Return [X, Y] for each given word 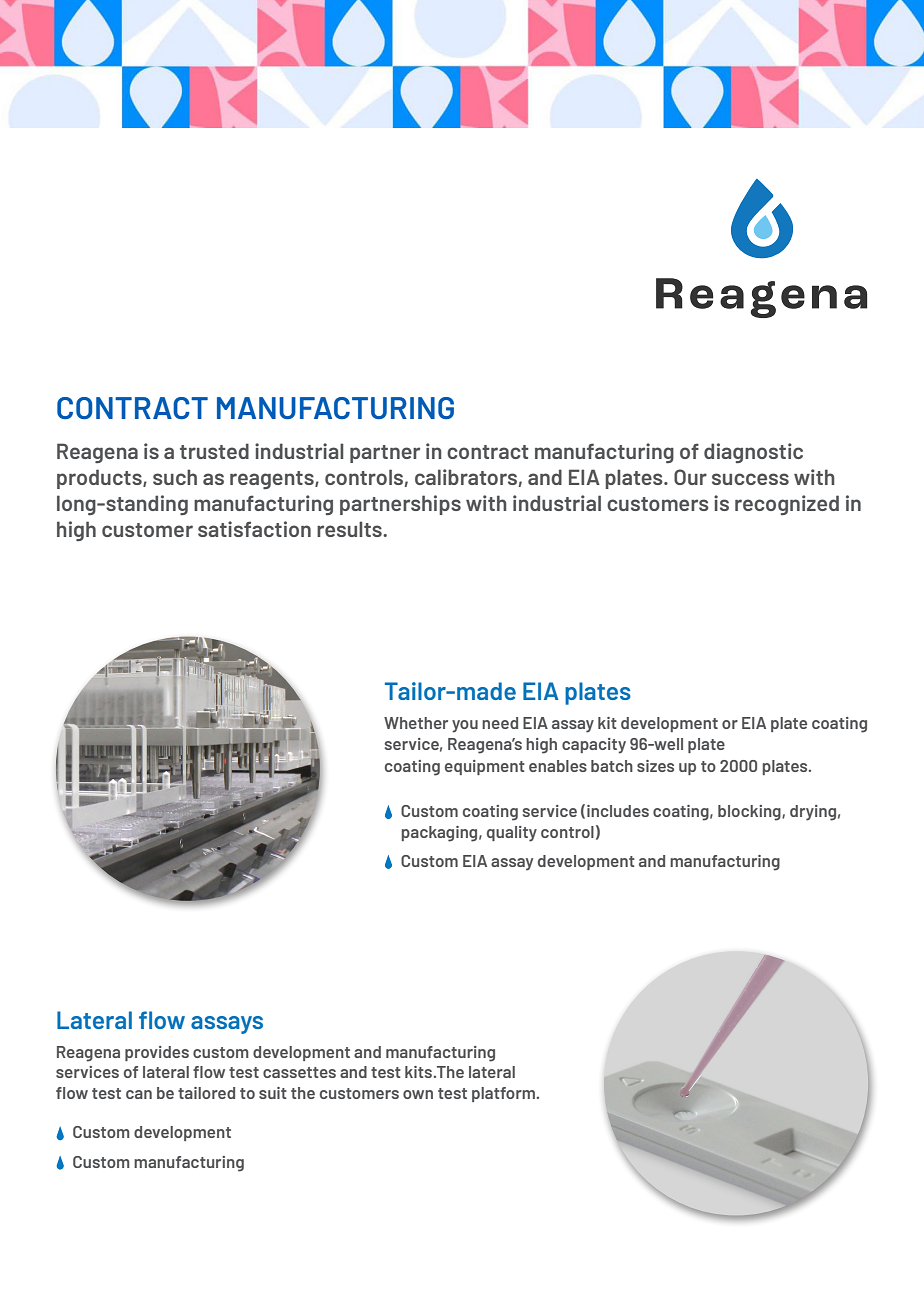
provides [157, 1053]
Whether [416, 723]
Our [690, 477]
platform [504, 1094]
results [350, 529]
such [175, 477]
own [418, 1094]
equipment [485, 767]
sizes [655, 766]
